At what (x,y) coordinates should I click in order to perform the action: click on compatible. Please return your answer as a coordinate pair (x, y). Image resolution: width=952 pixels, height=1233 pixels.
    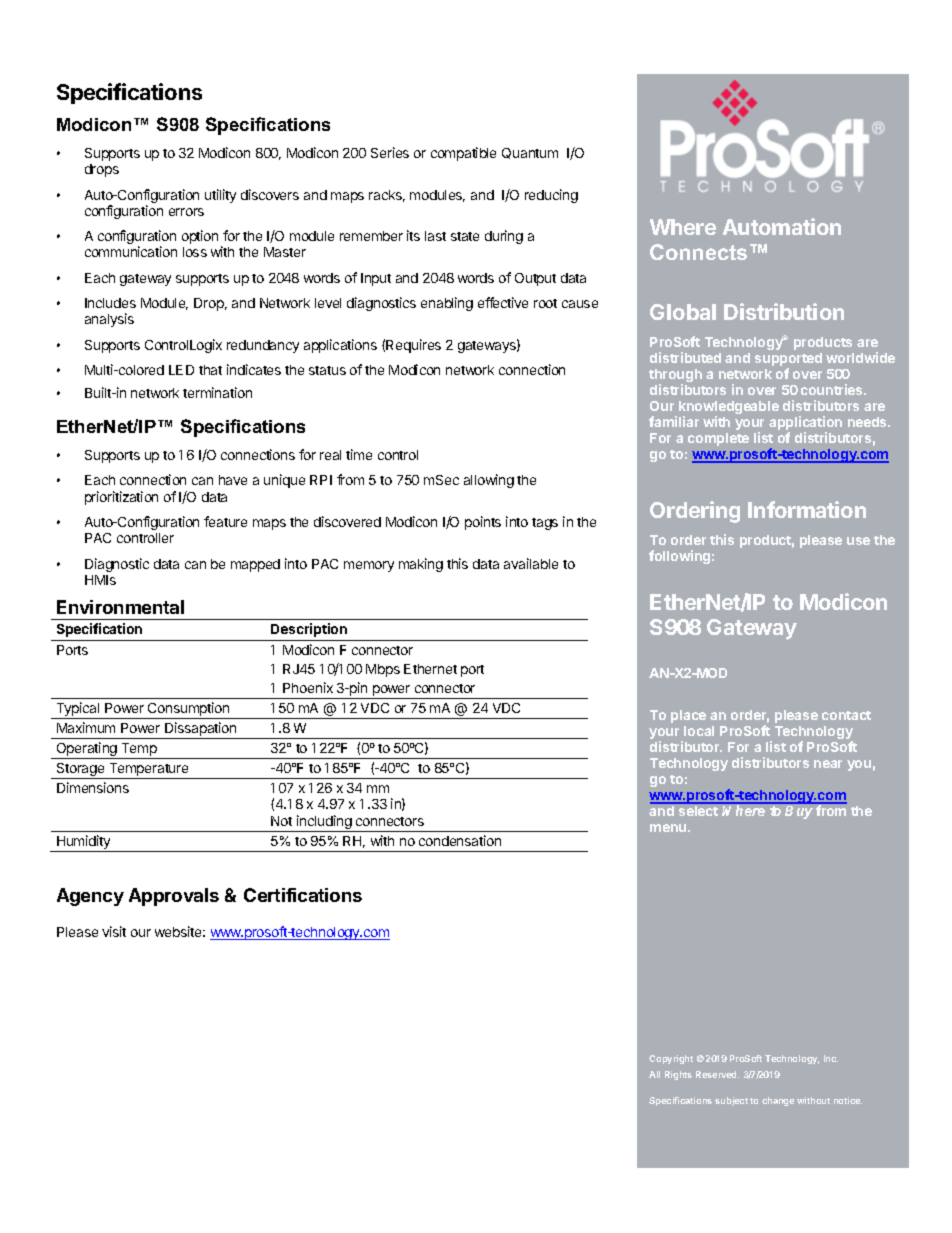
    Looking at the image, I should click on (463, 154).
